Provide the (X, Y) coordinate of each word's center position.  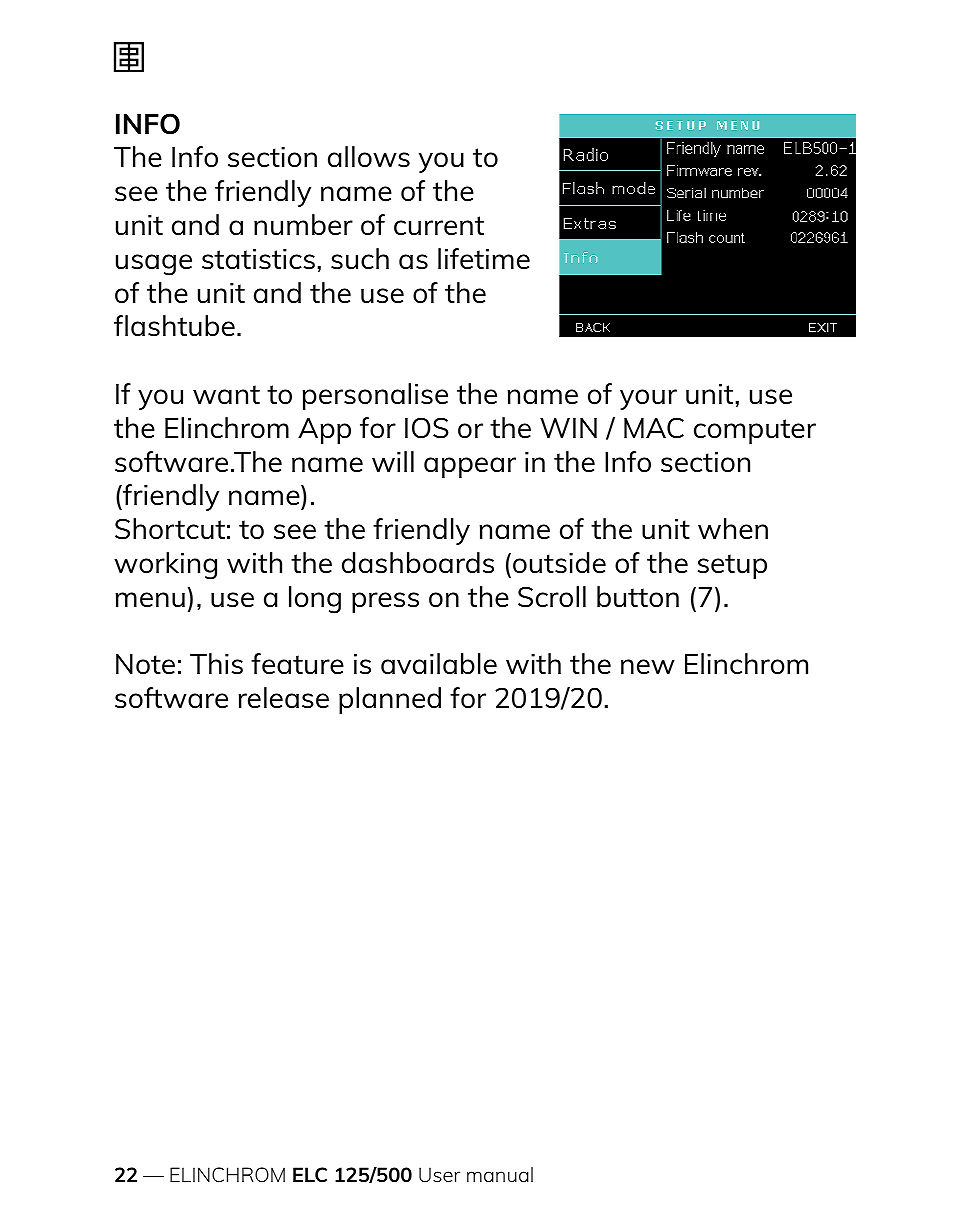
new (648, 666)
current (439, 225)
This (216, 663)
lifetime (484, 258)
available (439, 663)
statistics (258, 259)
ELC (310, 1174)
